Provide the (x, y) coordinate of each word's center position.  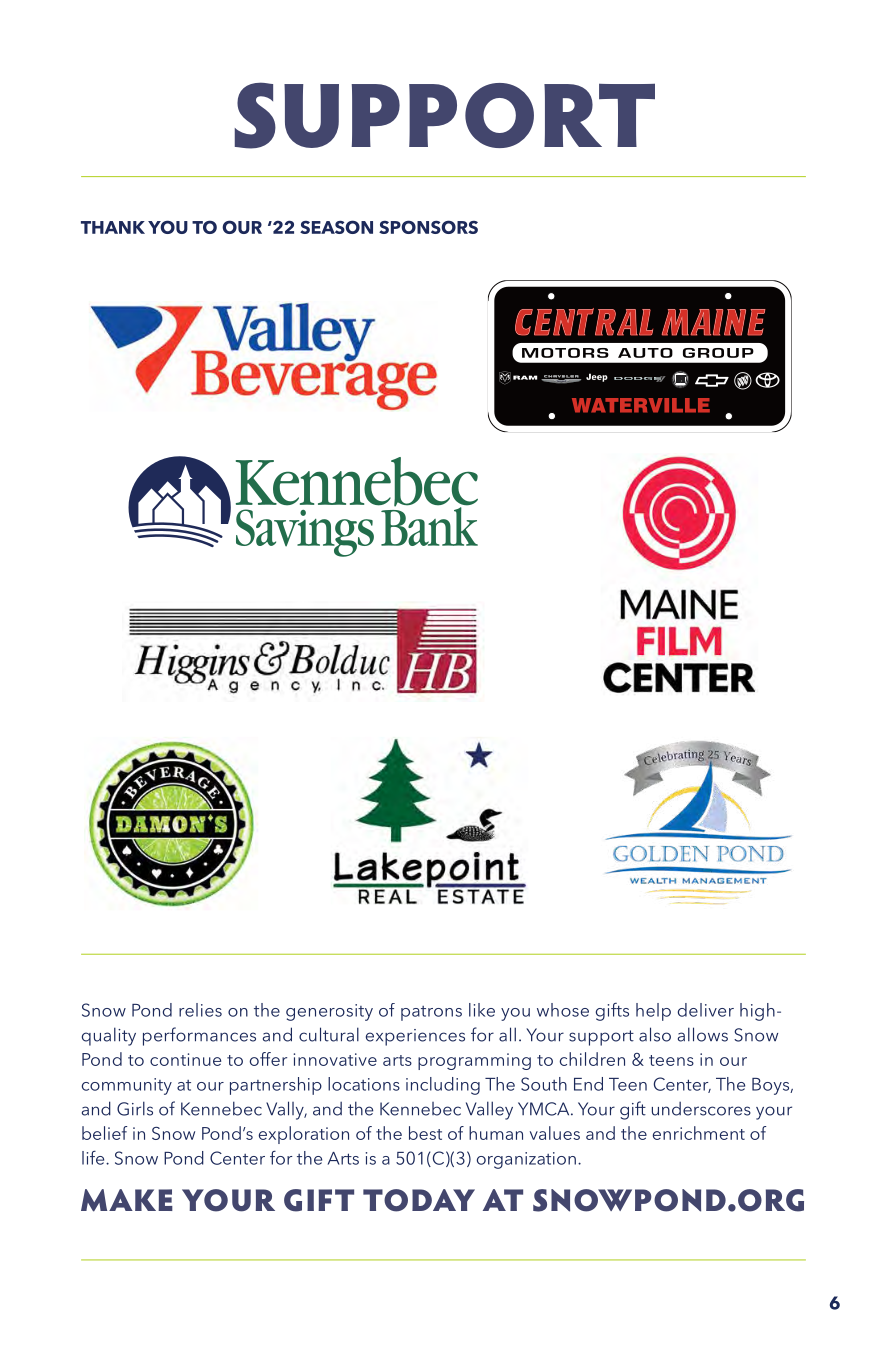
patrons (431, 1013)
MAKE (127, 1200)
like (482, 1010)
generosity (329, 1012)
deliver (706, 1010)
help (653, 1012)
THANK (113, 227)
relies (200, 1010)
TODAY (419, 1200)
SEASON (336, 227)
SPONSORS (428, 227)
